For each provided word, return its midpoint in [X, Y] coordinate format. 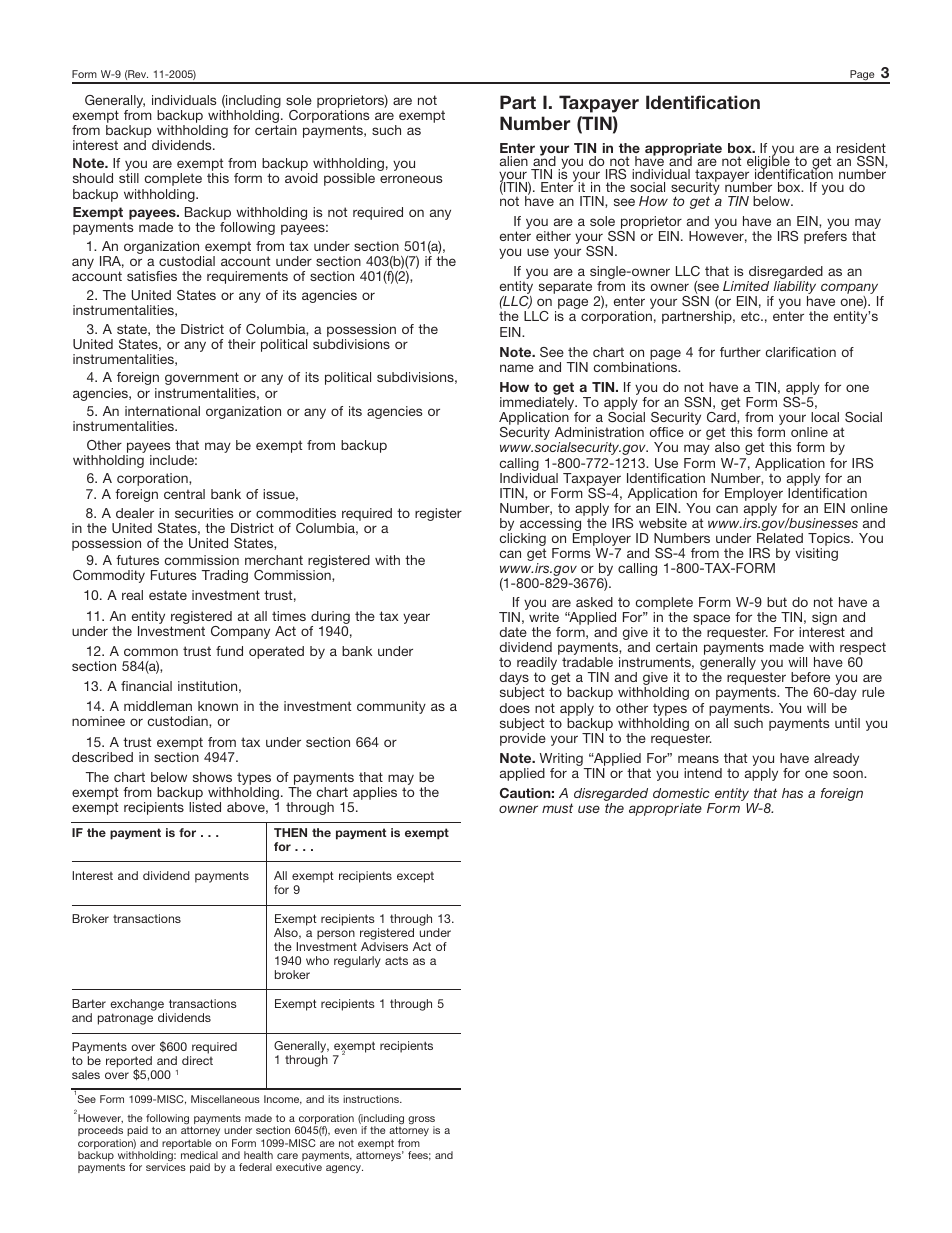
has [792, 793]
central [184, 494]
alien [514, 161]
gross [421, 1121]
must [557, 808]
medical [199, 1155]
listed [205, 807]
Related [780, 538]
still [129, 178]
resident [861, 148]
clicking [523, 541]
